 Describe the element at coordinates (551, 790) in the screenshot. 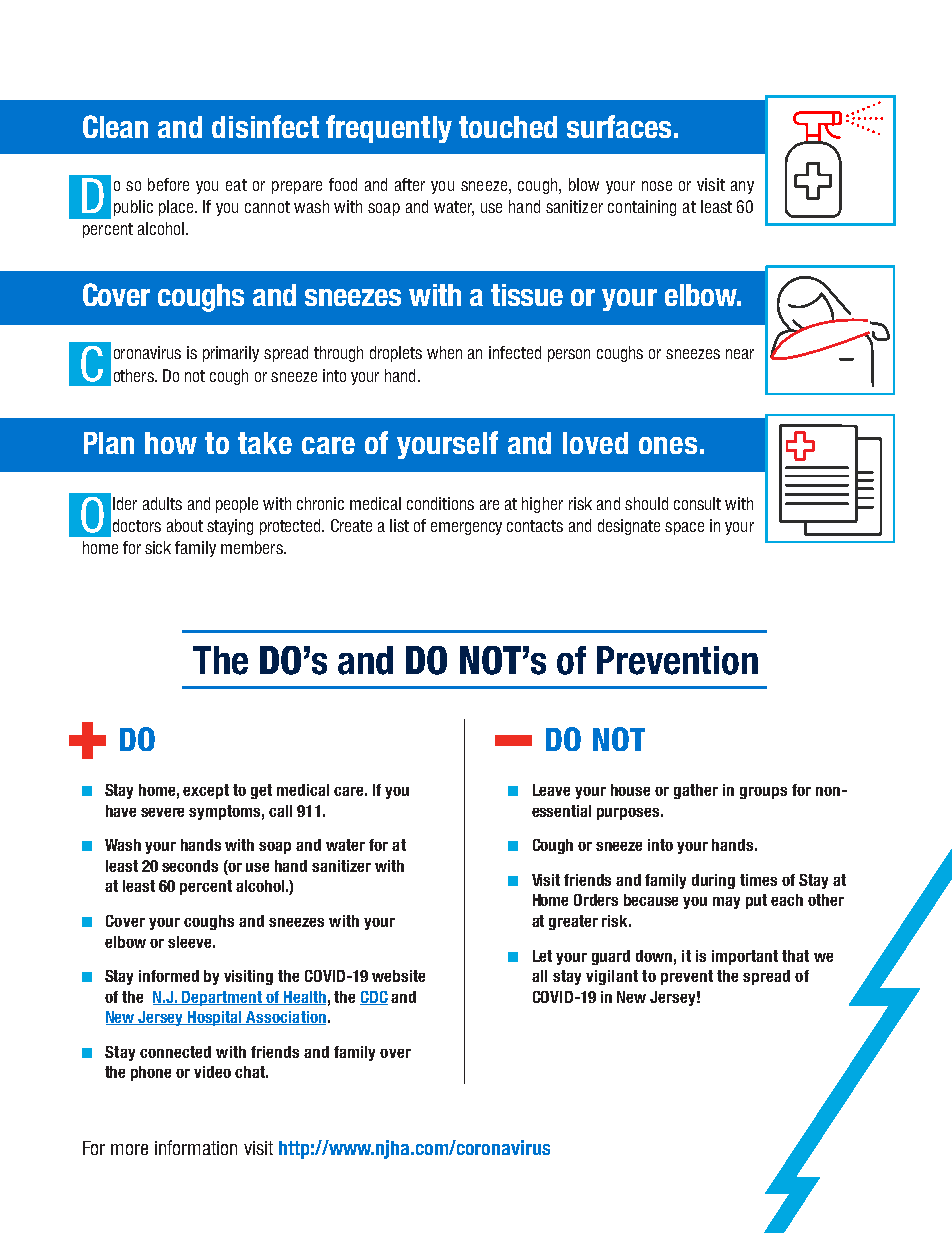

I see `Leave` at that location.
